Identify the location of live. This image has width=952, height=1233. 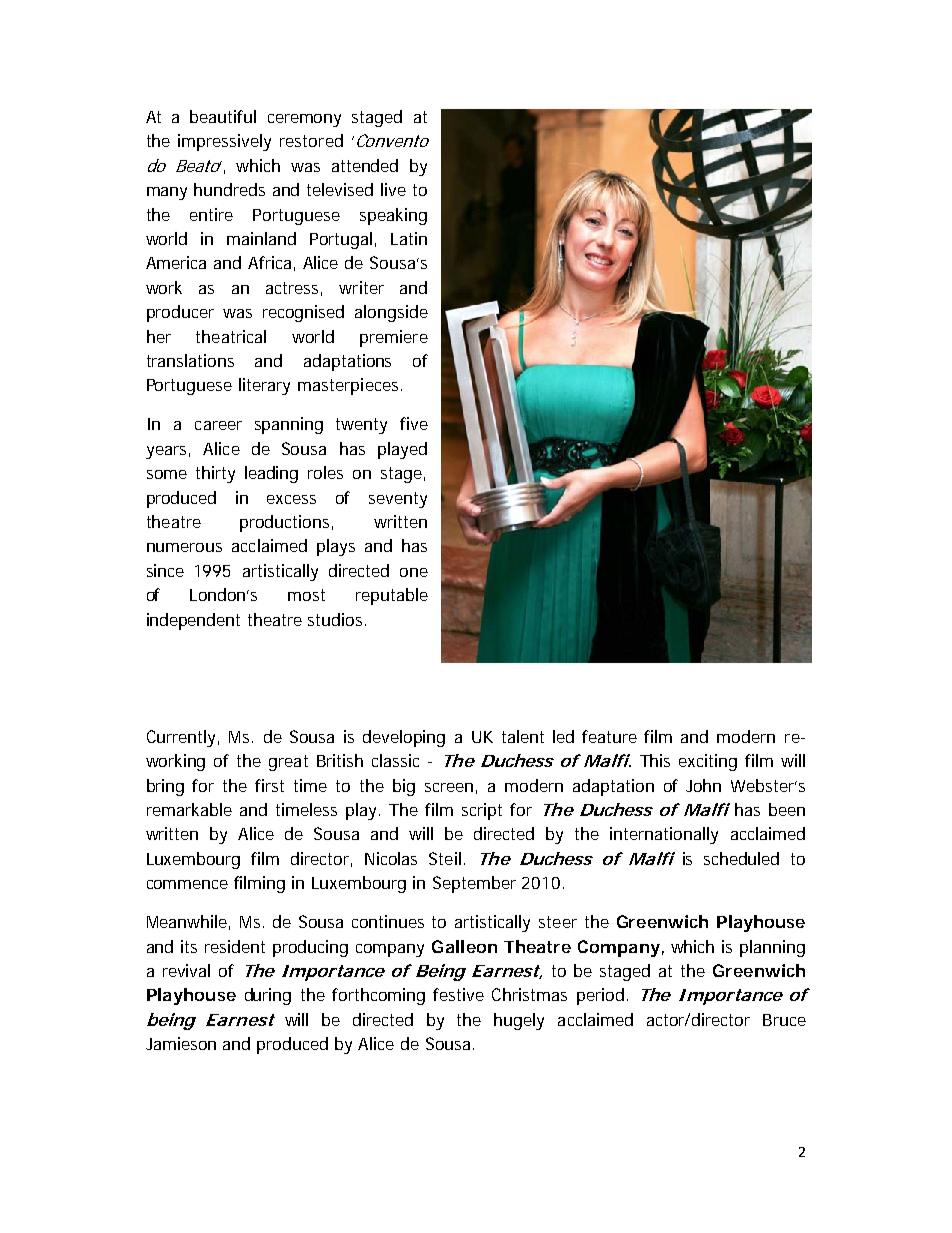
(393, 189).
